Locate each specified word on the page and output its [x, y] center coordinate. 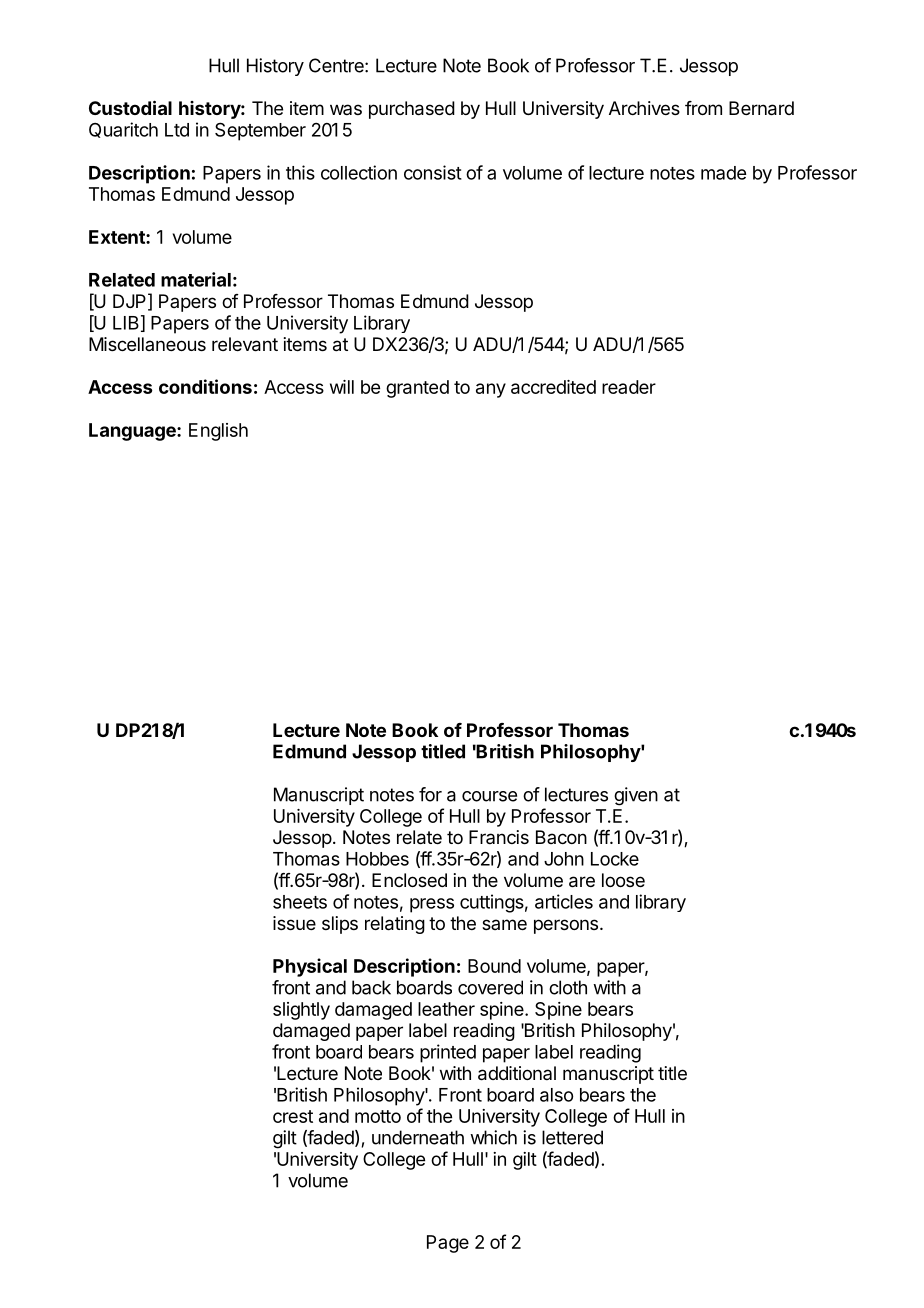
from [703, 108]
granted [417, 389]
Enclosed [409, 880]
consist [433, 172]
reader [629, 387]
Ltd [177, 130]
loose [623, 880]
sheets [300, 902]
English [218, 432]
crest [293, 1116]
